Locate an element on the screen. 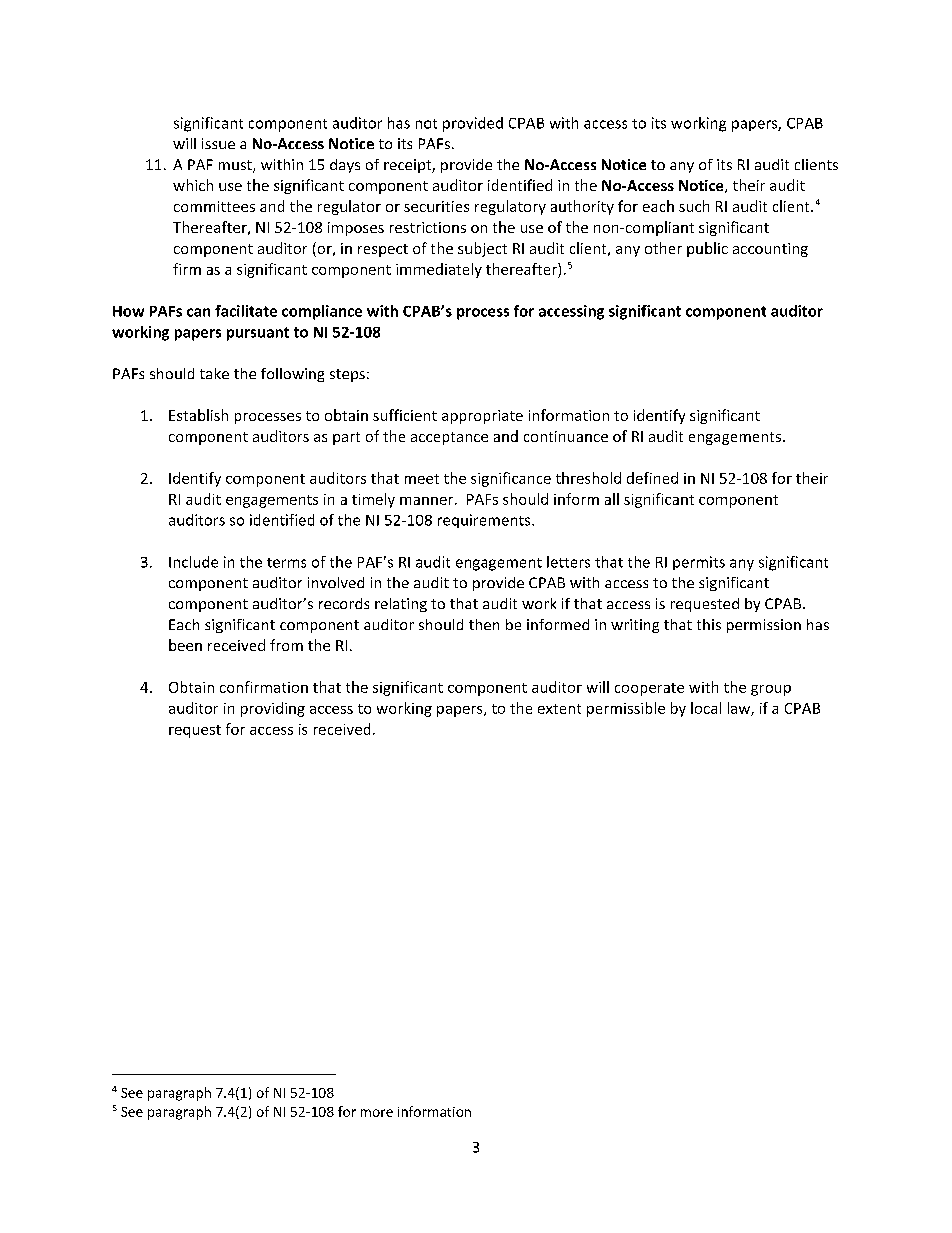  such is located at coordinates (694, 206).
